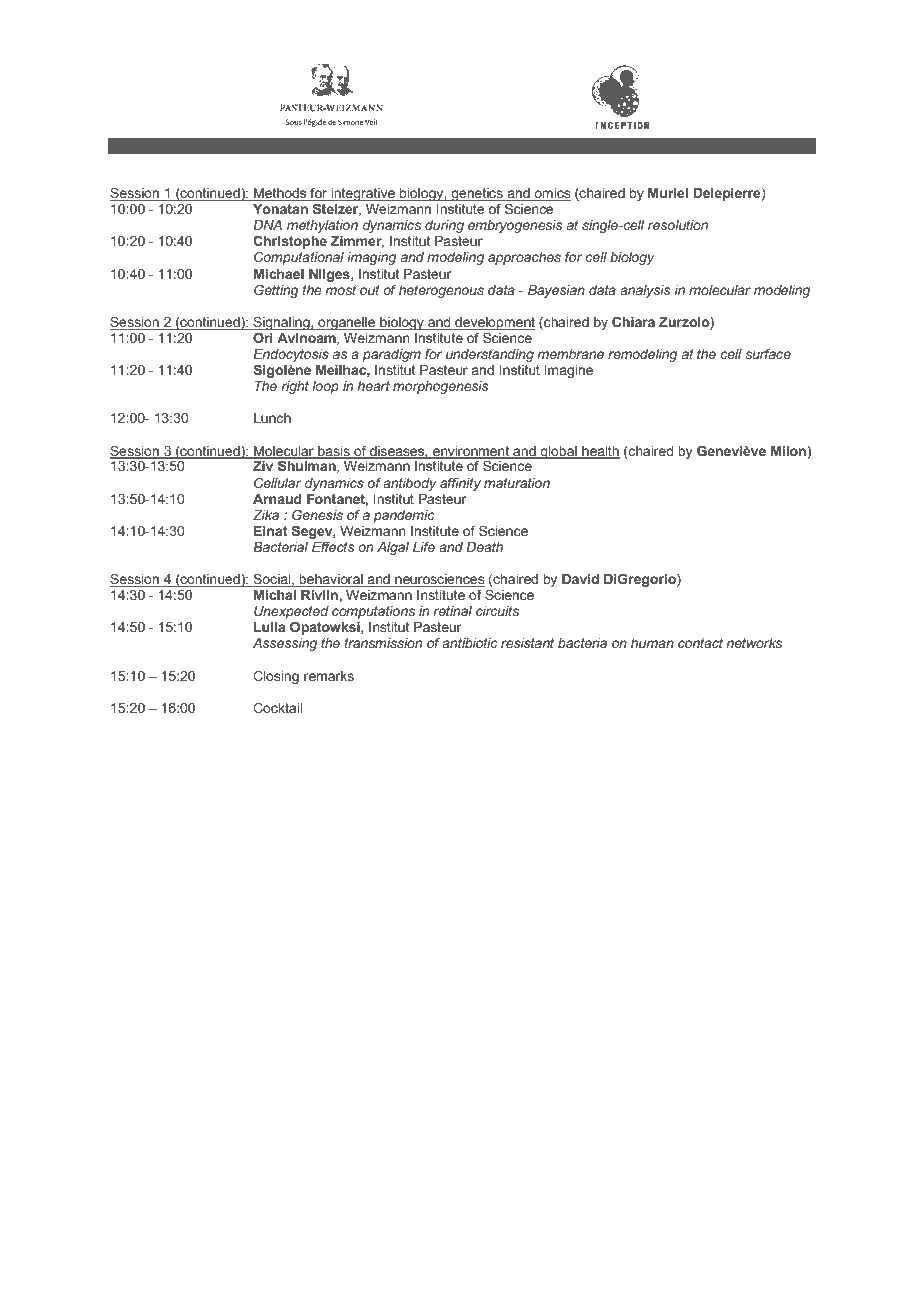 The image size is (924, 1308). What do you see at coordinates (580, 579) in the screenshot?
I see `David` at bounding box center [580, 579].
